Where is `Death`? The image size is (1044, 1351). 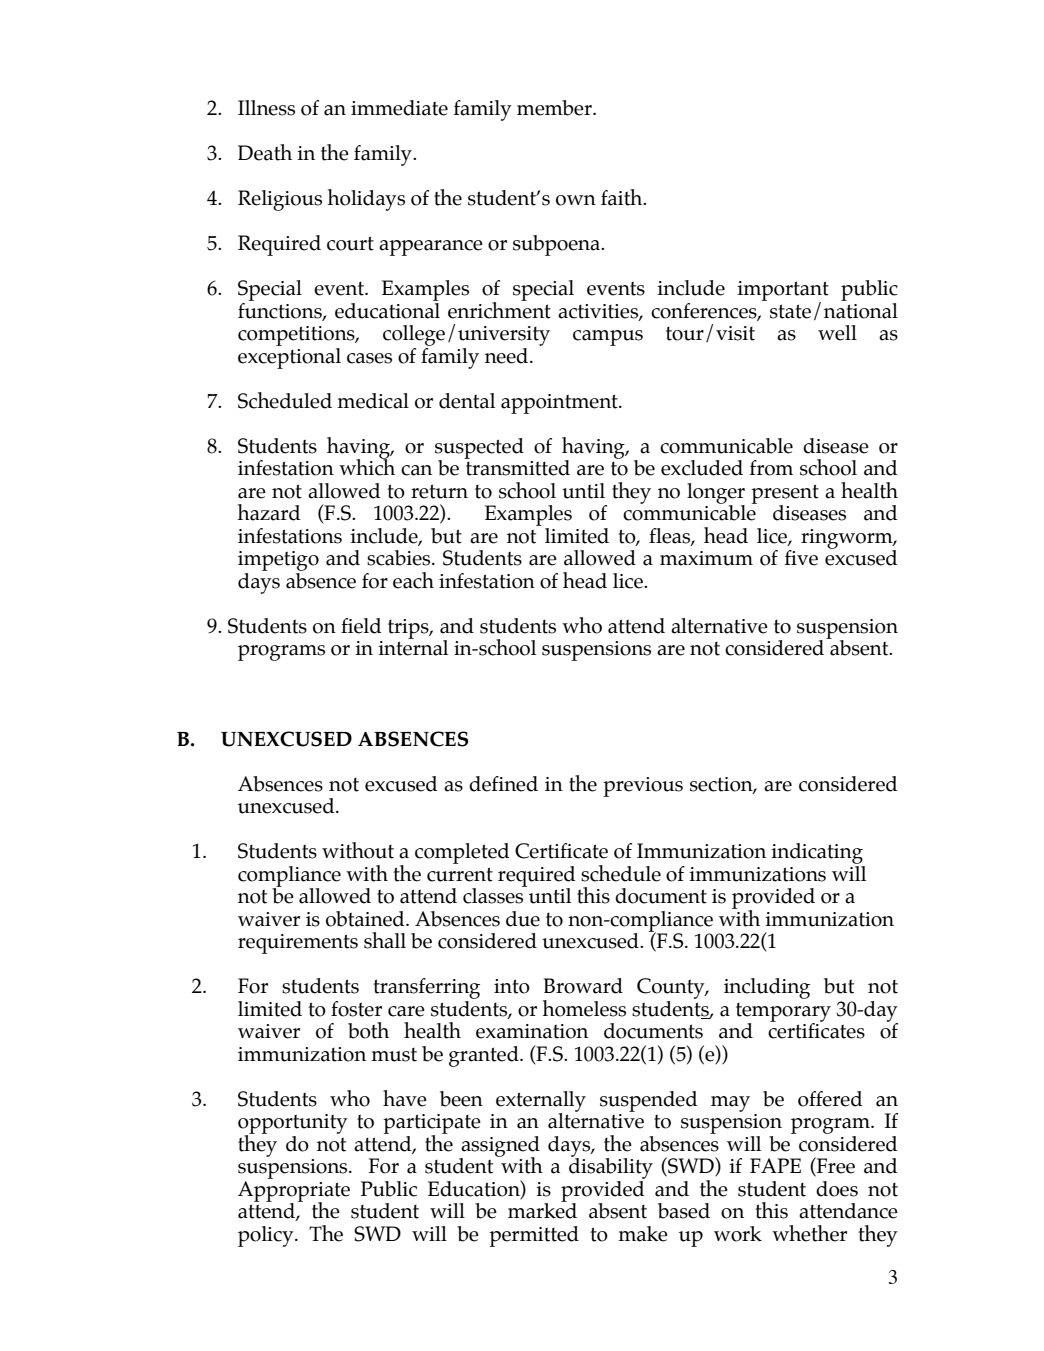 Death is located at coordinates (265, 152).
